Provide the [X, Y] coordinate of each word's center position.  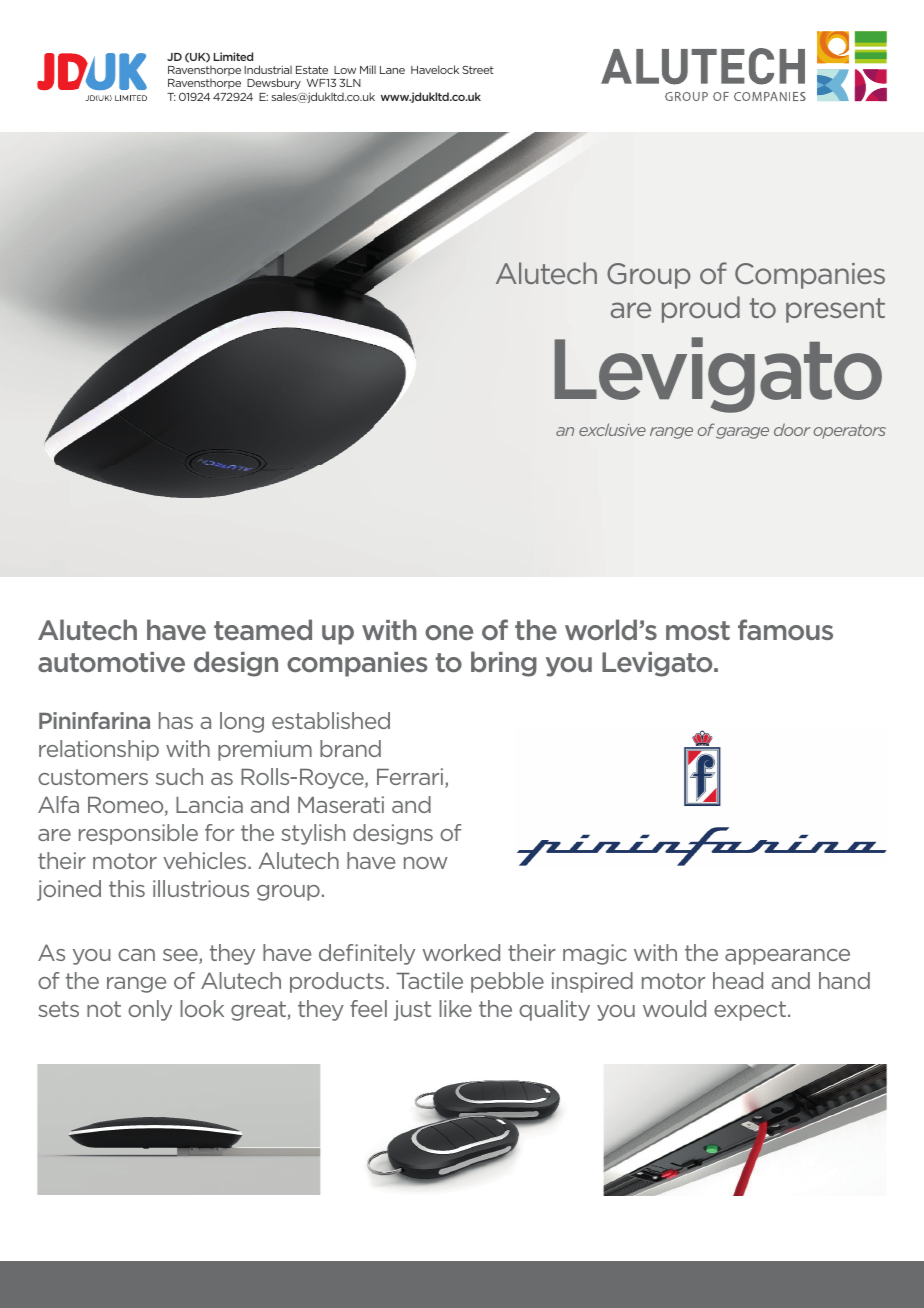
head [738, 980]
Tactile [429, 980]
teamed [263, 629]
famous [785, 629]
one [449, 632]
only [150, 1010]
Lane [392, 70]
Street [478, 70]
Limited [233, 56]
